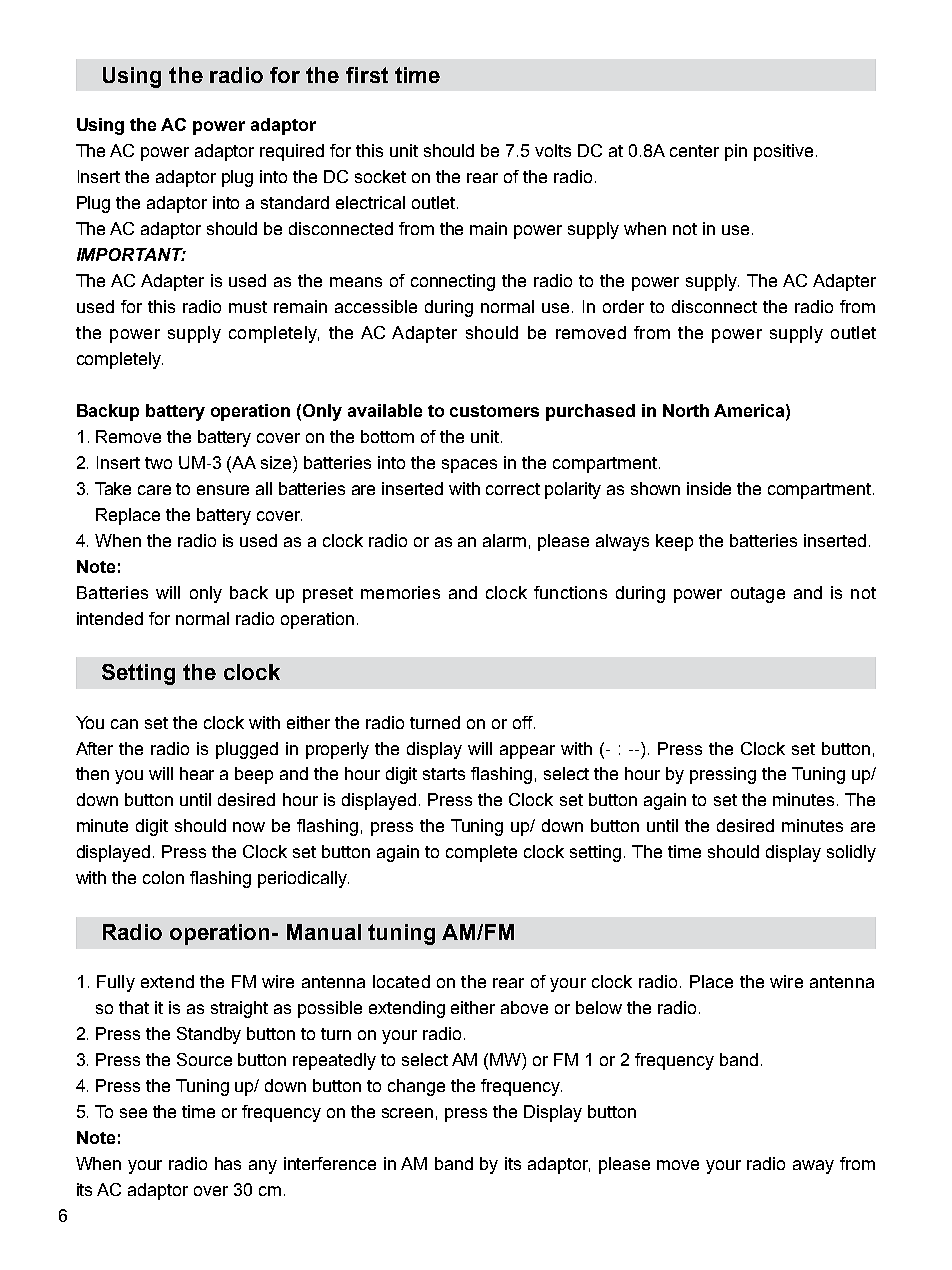 The width and height of the page is (952, 1270). Describe the element at coordinates (133, 1113) in the page. I see `see` at that location.
